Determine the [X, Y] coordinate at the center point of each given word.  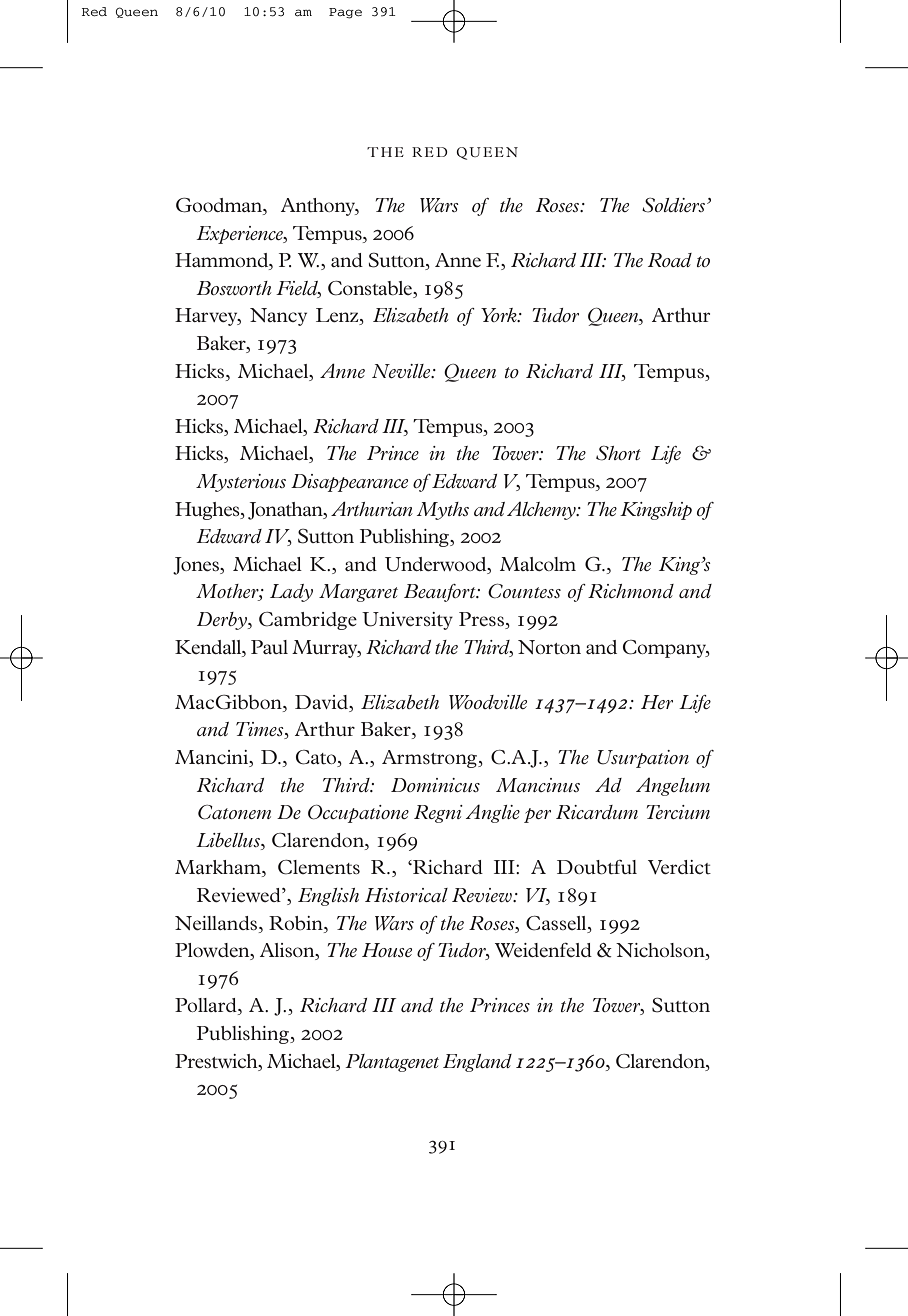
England [477, 1063]
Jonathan [286, 511]
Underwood [437, 564]
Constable [371, 288]
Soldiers [675, 205]
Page [345, 13]
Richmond [631, 591]
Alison [288, 951]
